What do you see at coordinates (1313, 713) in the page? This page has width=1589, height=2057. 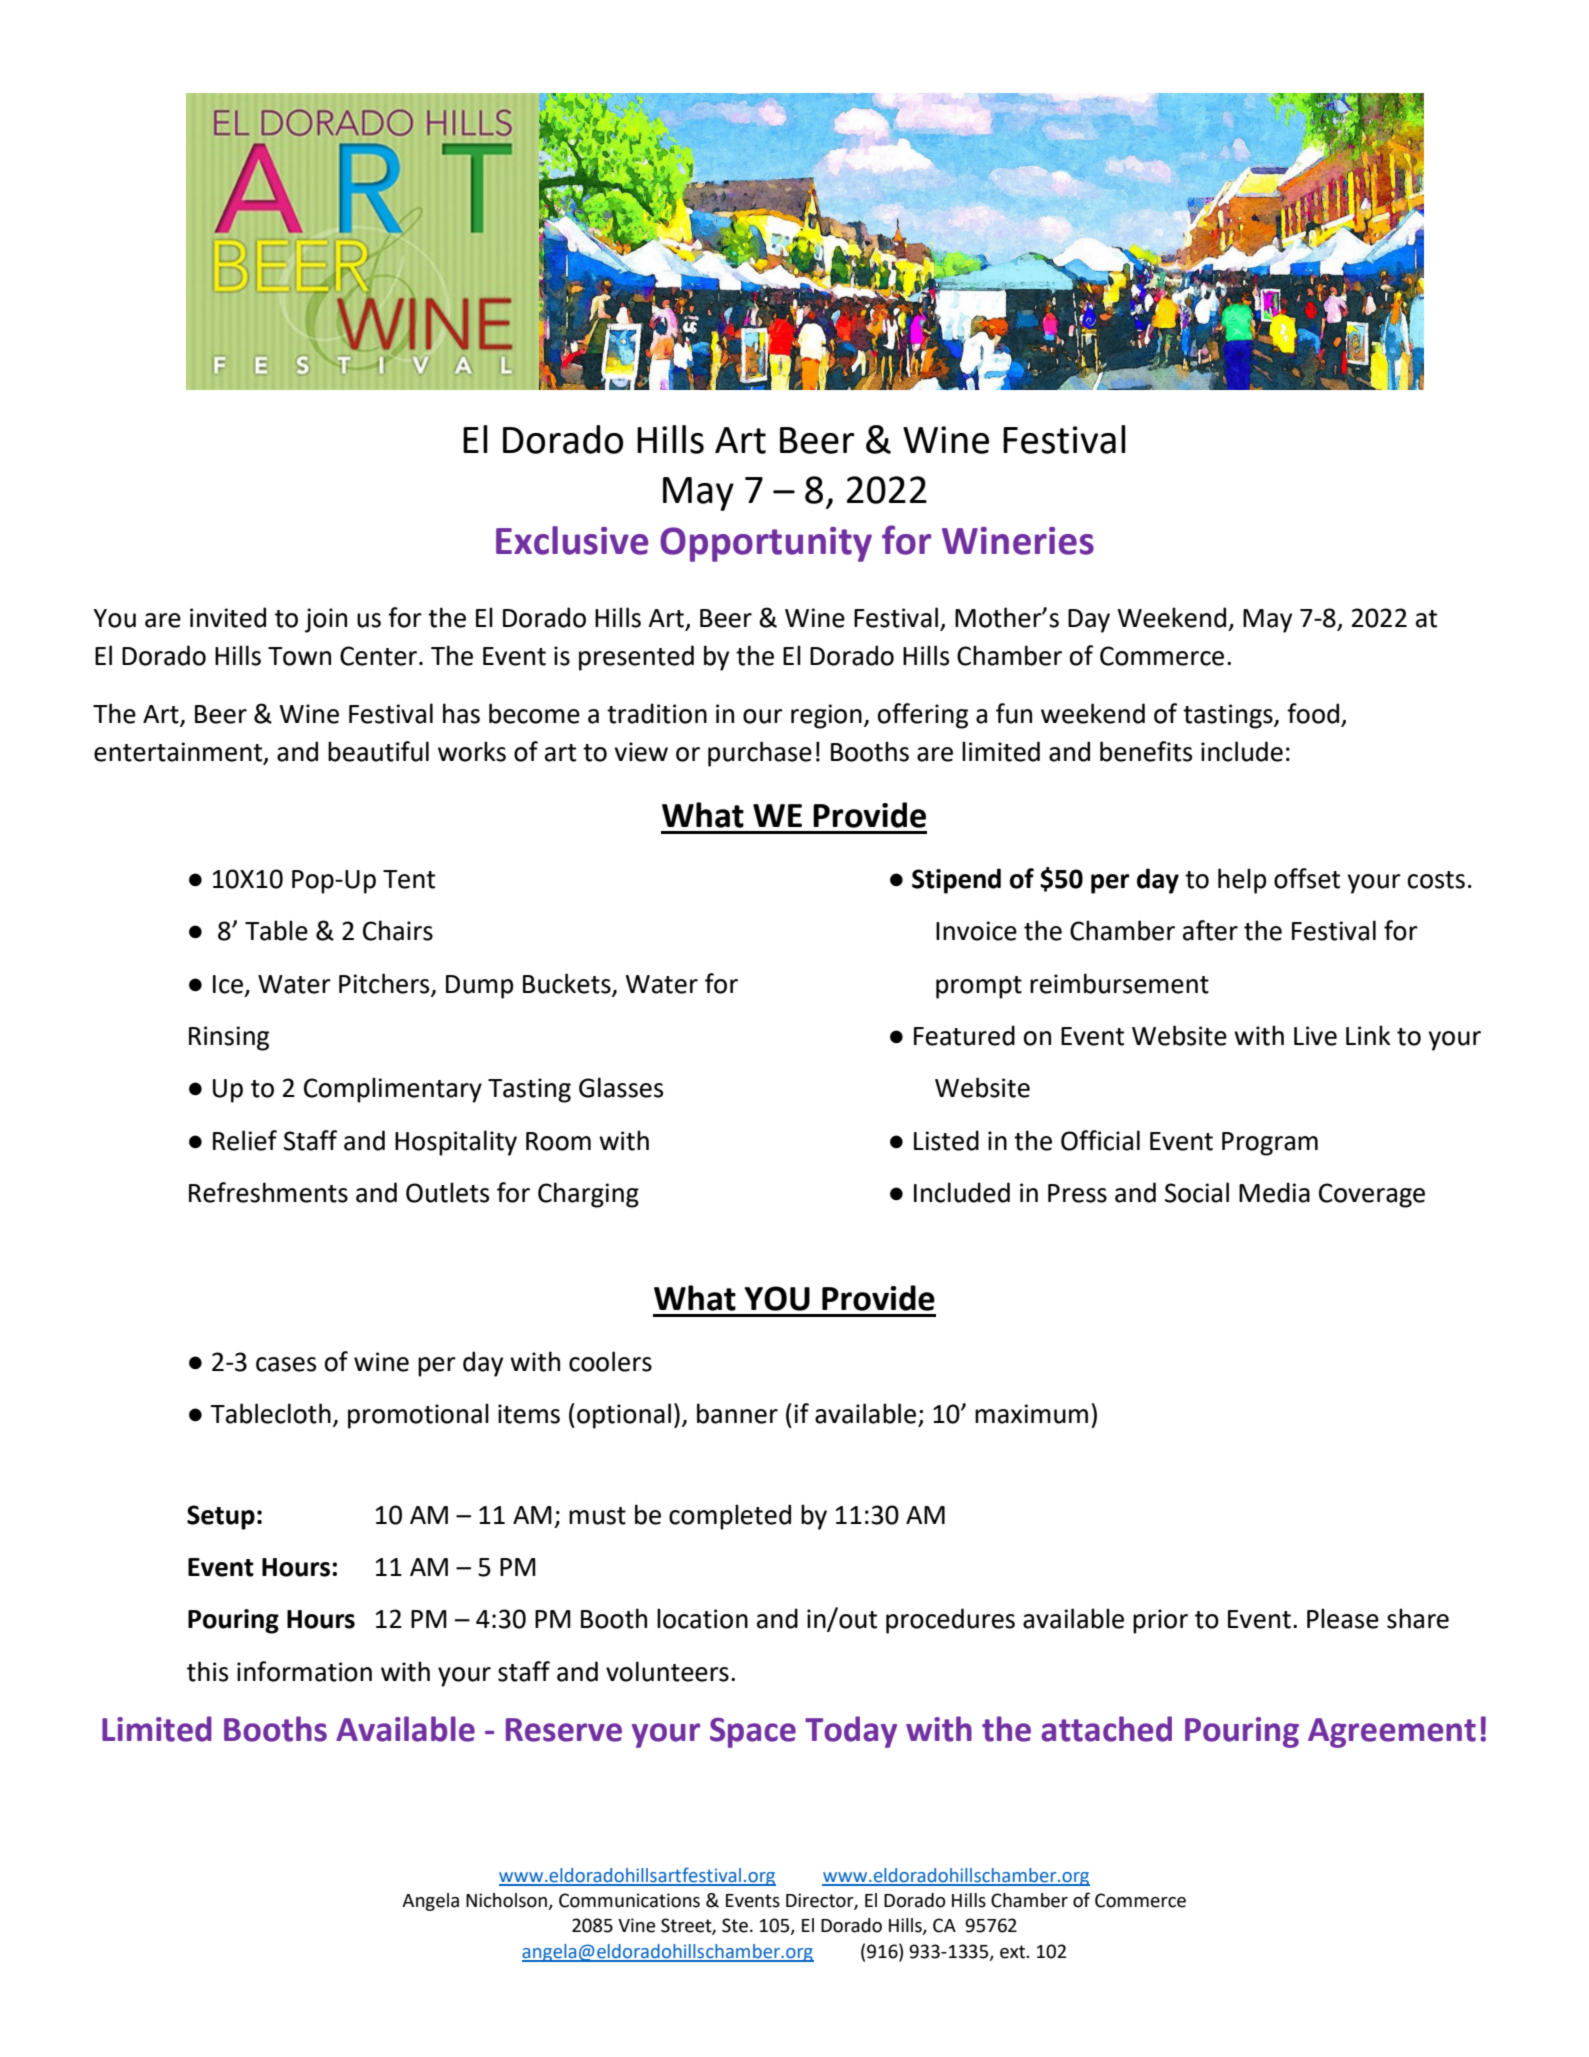 I see `food` at bounding box center [1313, 713].
